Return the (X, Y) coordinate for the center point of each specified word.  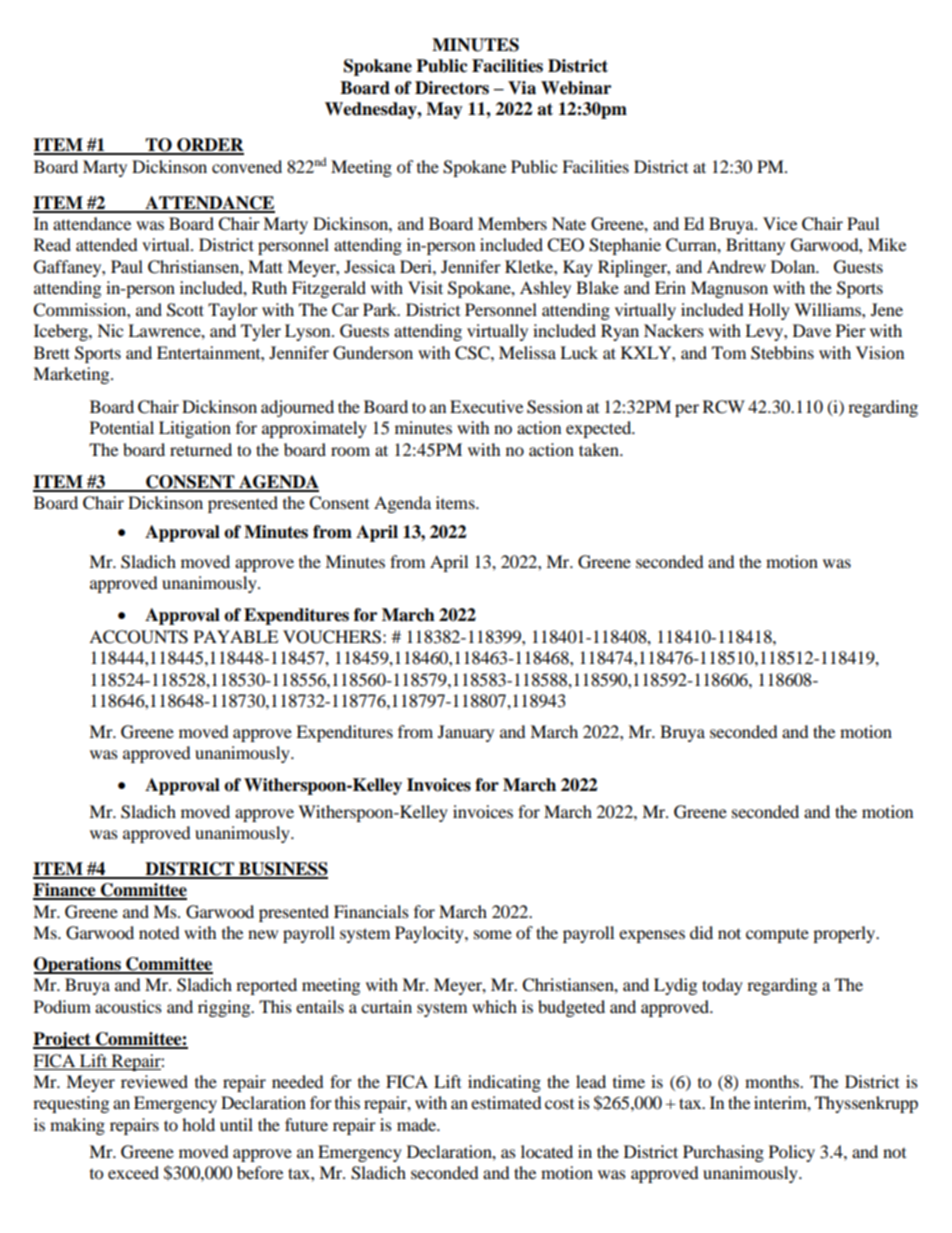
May (444, 110)
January (466, 733)
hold (198, 1124)
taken (600, 449)
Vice (780, 223)
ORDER (209, 146)
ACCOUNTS (138, 637)
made (418, 1124)
